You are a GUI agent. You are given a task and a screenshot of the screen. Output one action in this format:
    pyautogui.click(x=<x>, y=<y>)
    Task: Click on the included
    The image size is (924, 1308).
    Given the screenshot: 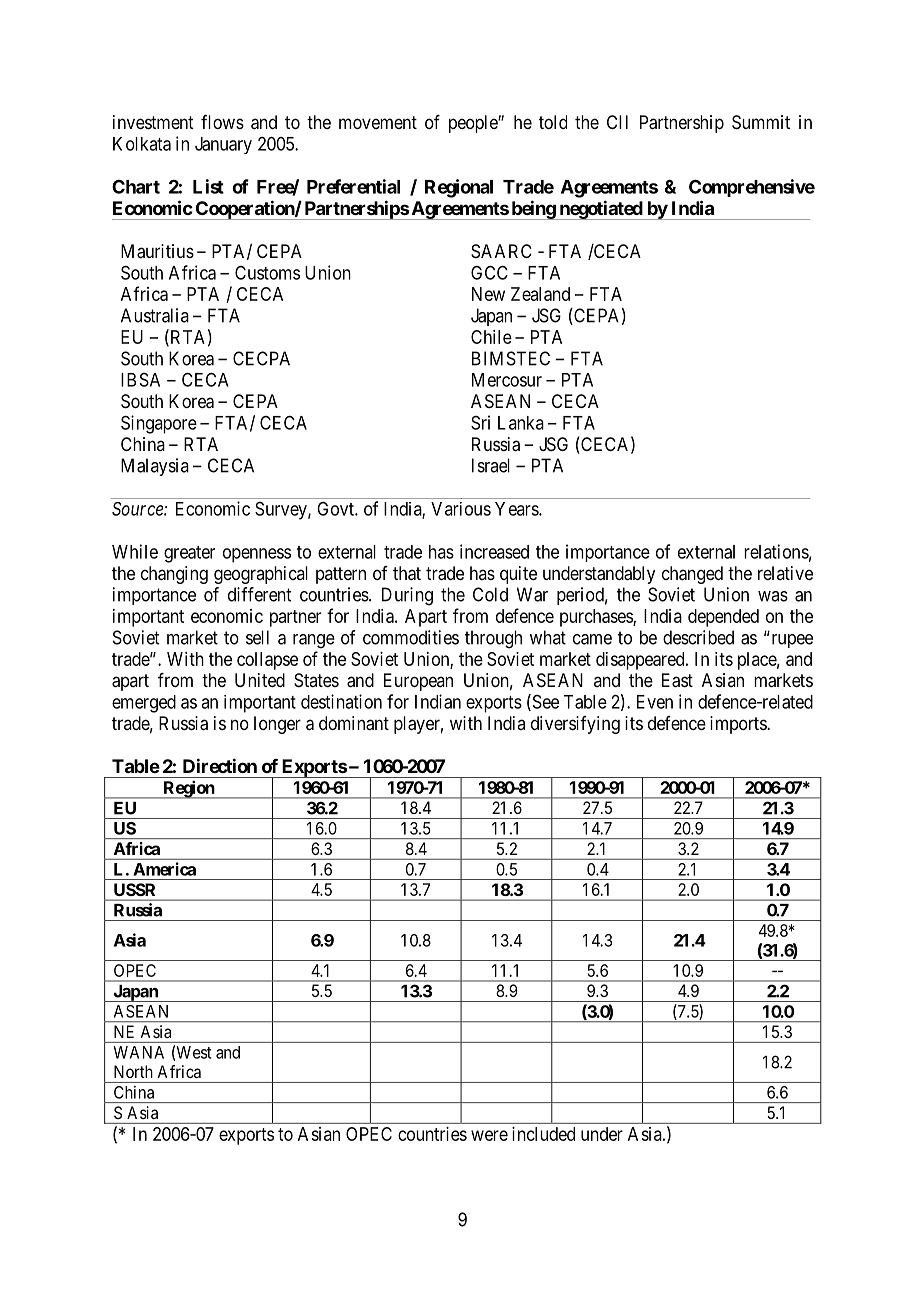 What is the action you would take?
    pyautogui.click(x=543, y=1134)
